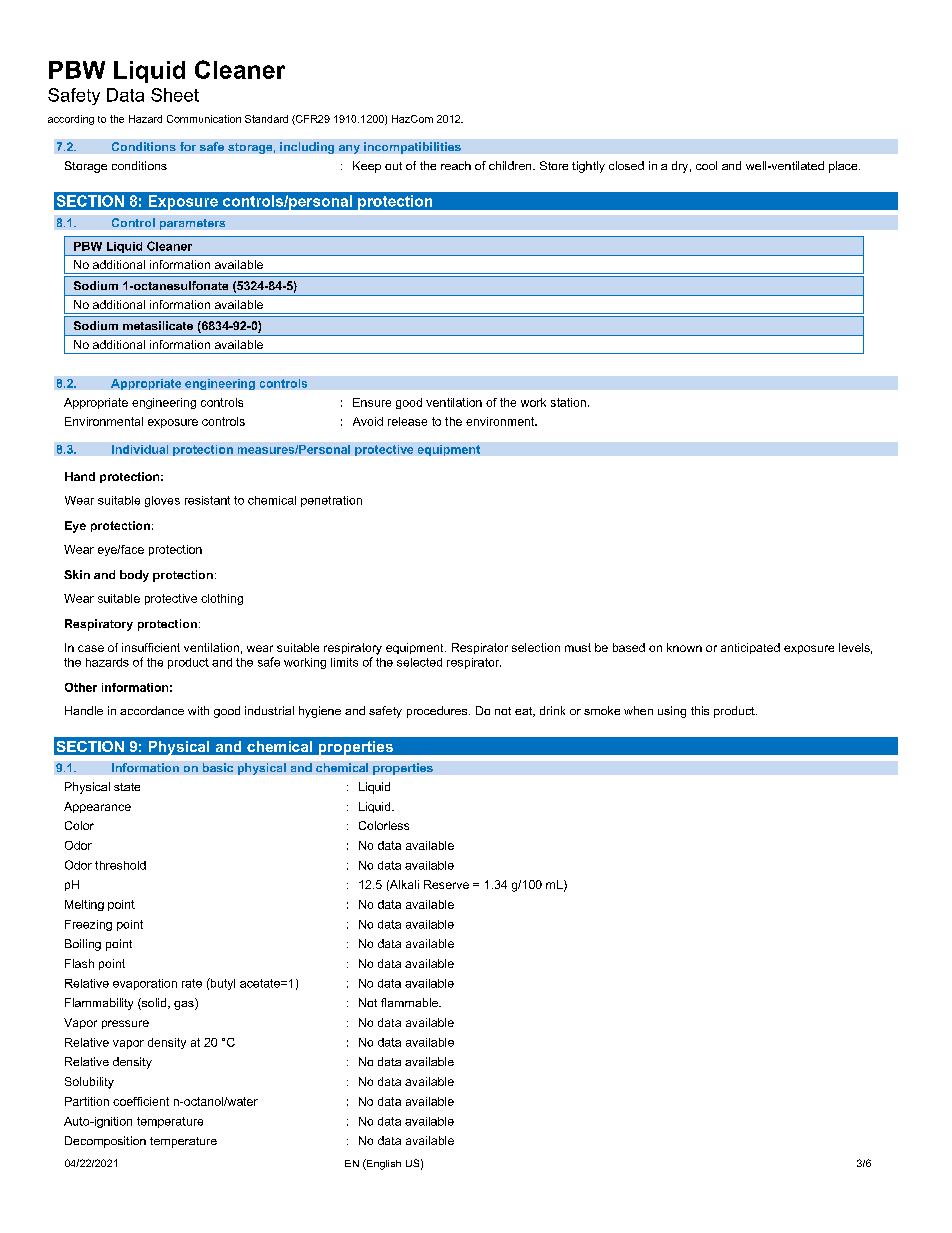 The image size is (952, 1233). I want to click on English, so click(383, 1164).
